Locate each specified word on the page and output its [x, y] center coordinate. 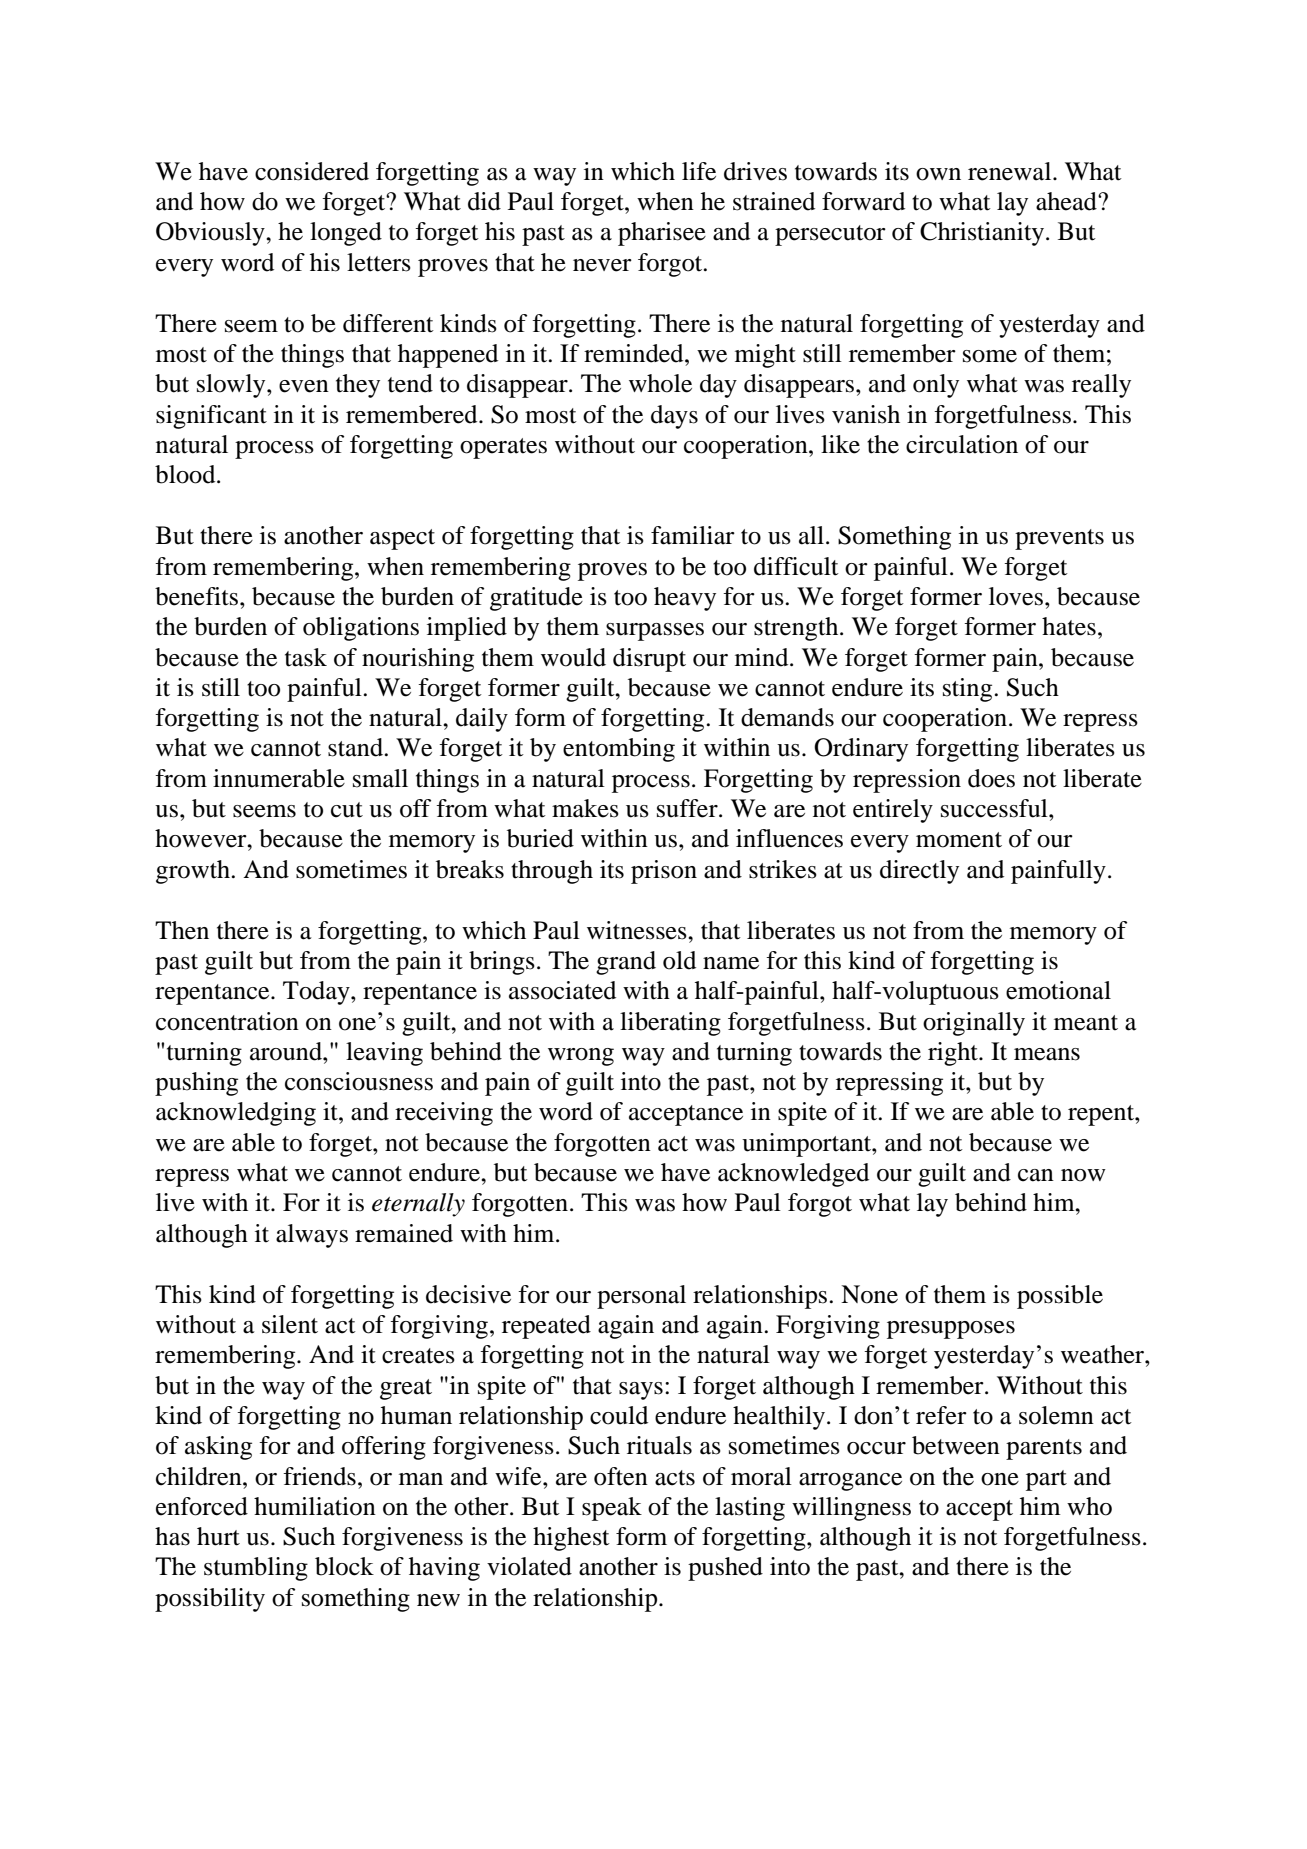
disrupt [649, 660]
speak [612, 1509]
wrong [581, 1057]
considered [312, 171]
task [306, 657]
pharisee [662, 234]
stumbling [256, 1569]
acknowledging [236, 1114]
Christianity [982, 234]
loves [1016, 596]
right [954, 1054]
